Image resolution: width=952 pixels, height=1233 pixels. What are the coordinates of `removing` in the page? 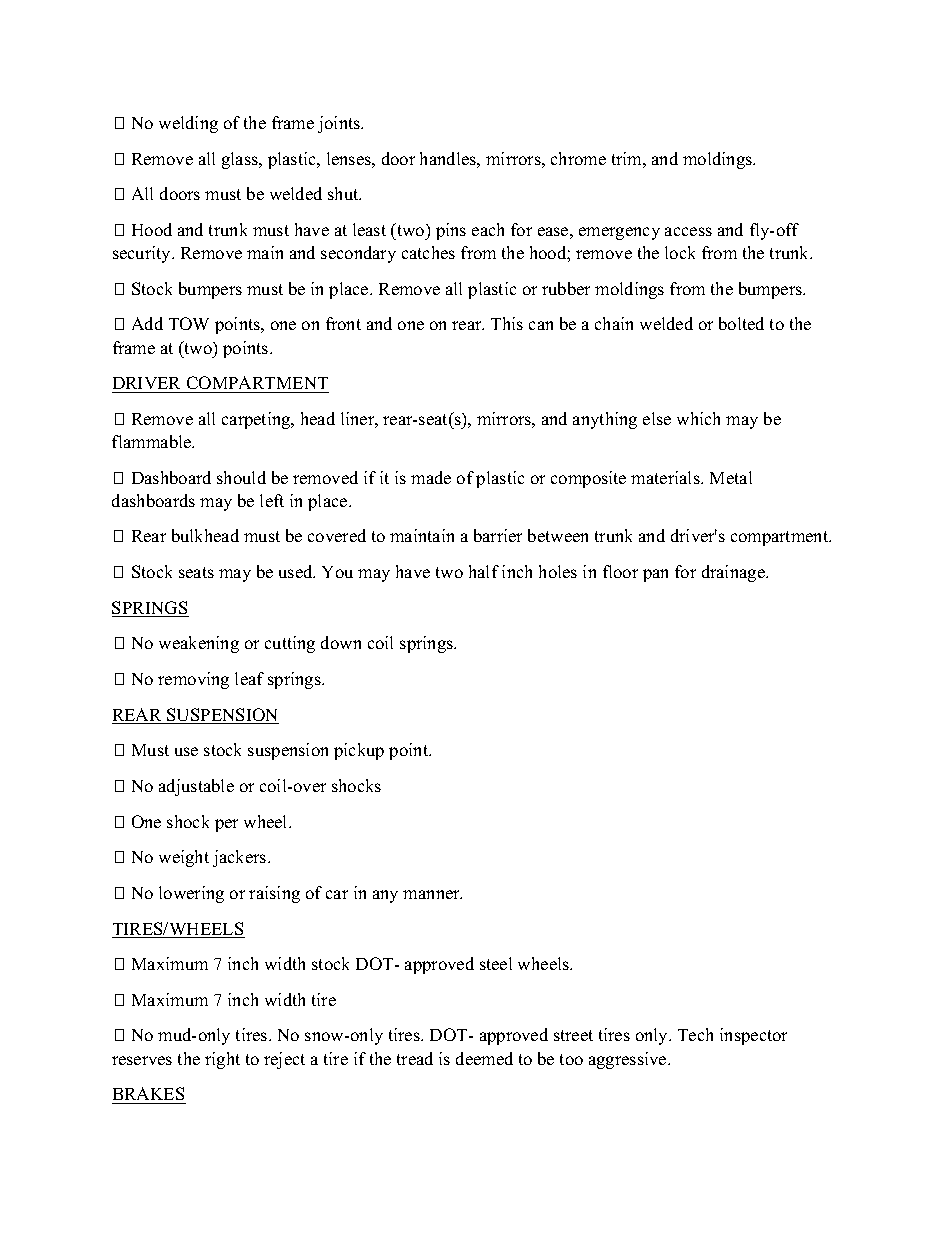 It's located at (193, 680).
